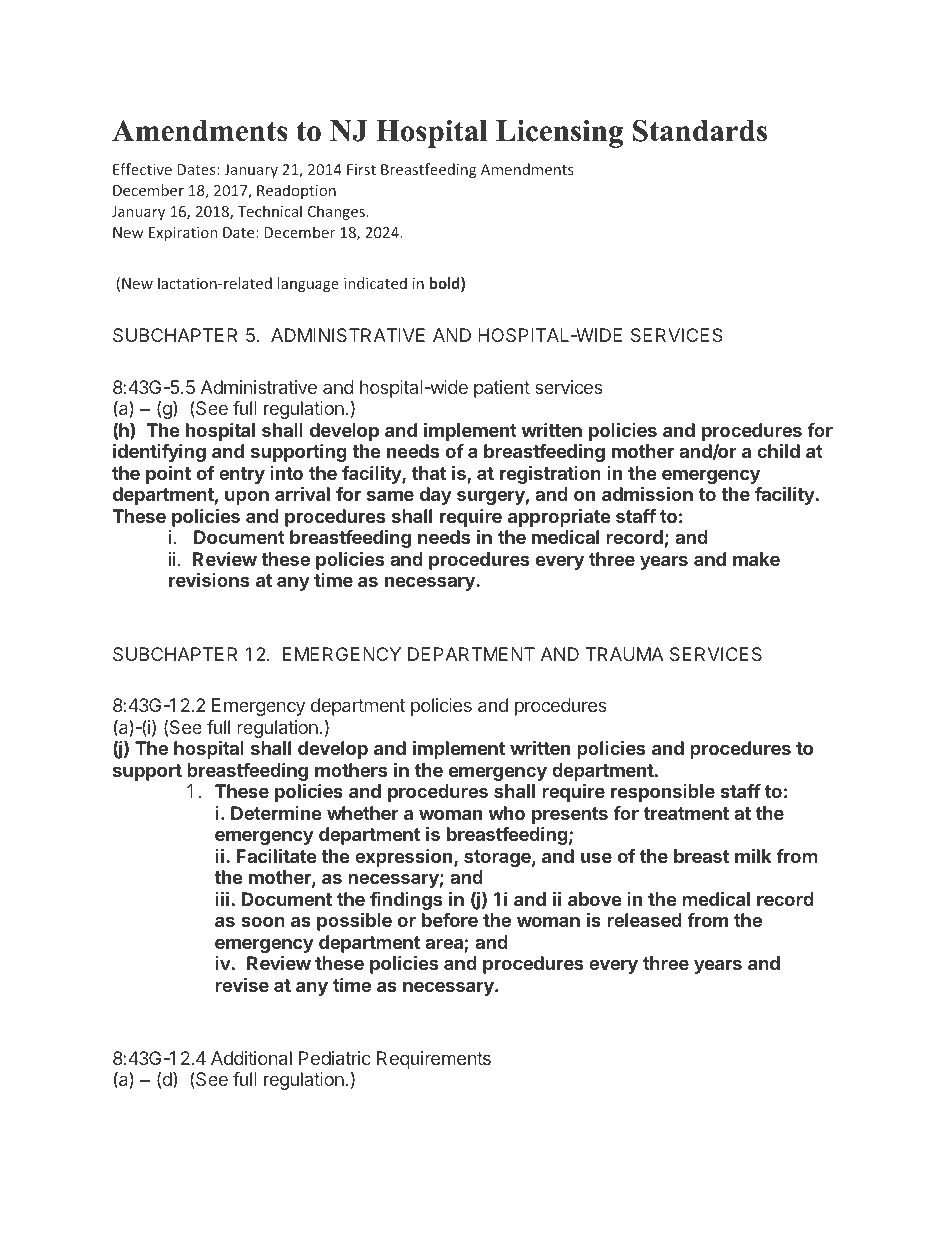 The height and width of the document is (1233, 952). Describe the element at coordinates (276, 813) in the document. I see `Determine` at that location.
